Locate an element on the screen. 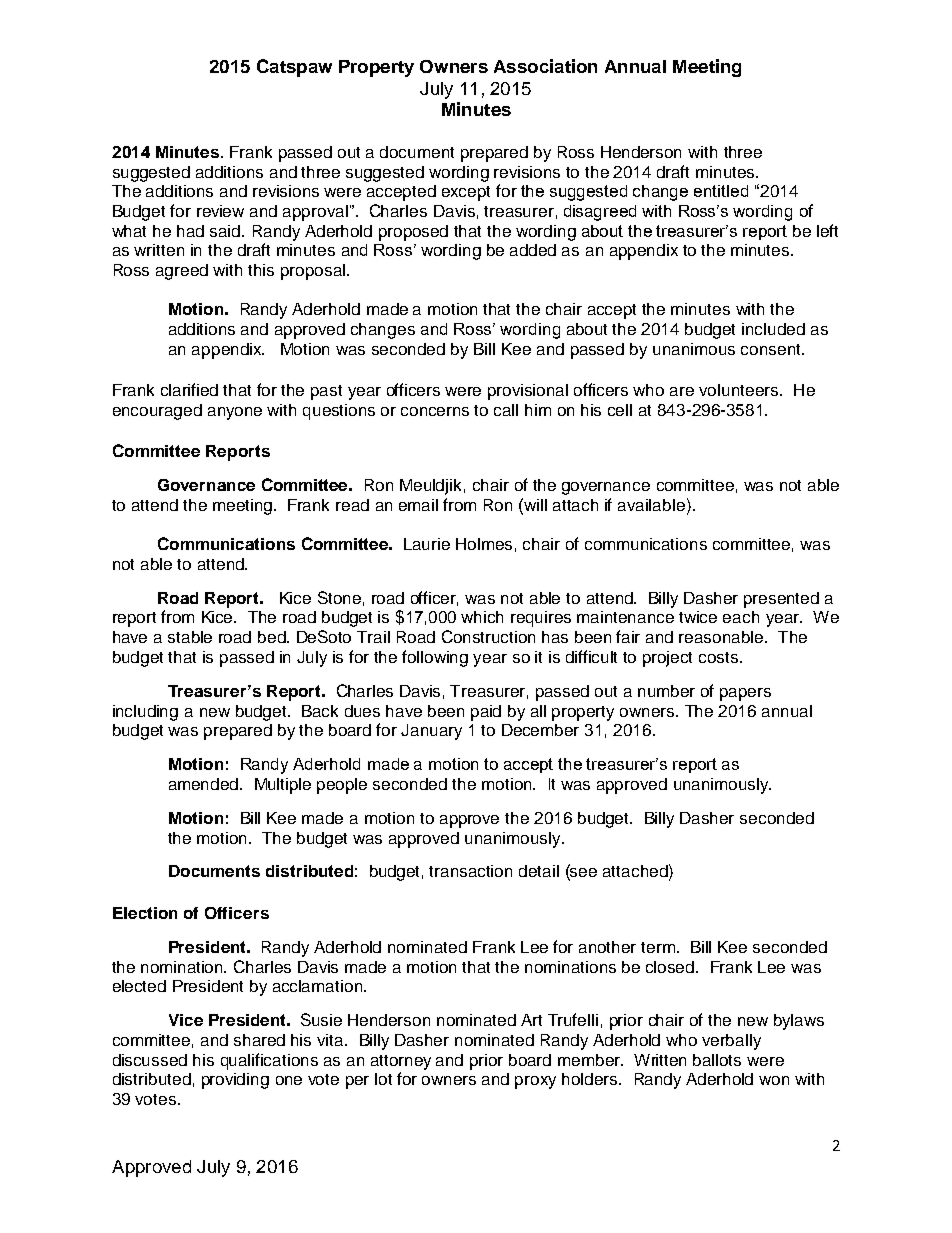  amended is located at coordinates (205, 784).
